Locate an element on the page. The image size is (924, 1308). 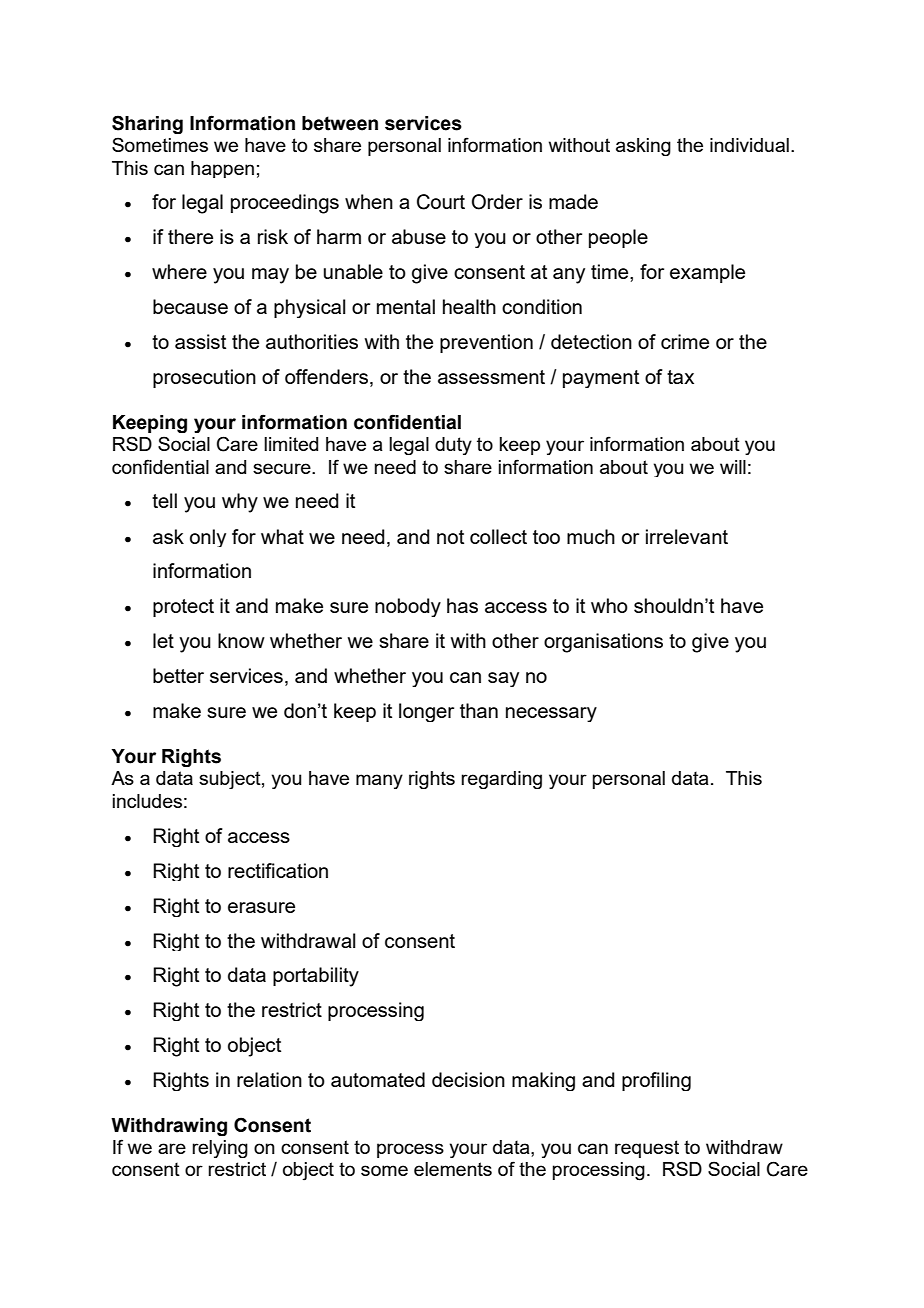
rectification is located at coordinates (278, 870).
